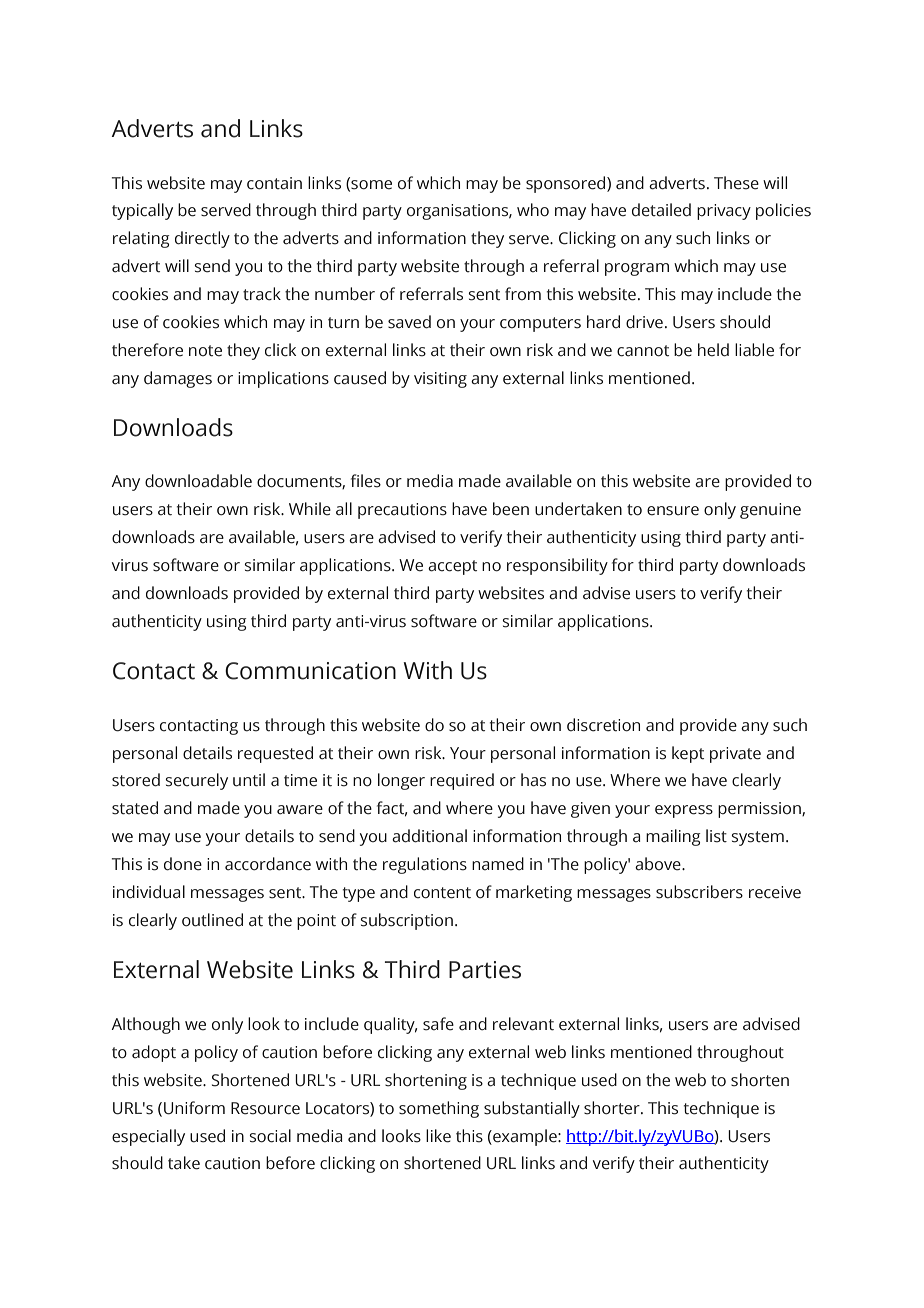 This screenshot has width=924, height=1308. Describe the element at coordinates (310, 671) in the screenshot. I see `Communication` at that location.
